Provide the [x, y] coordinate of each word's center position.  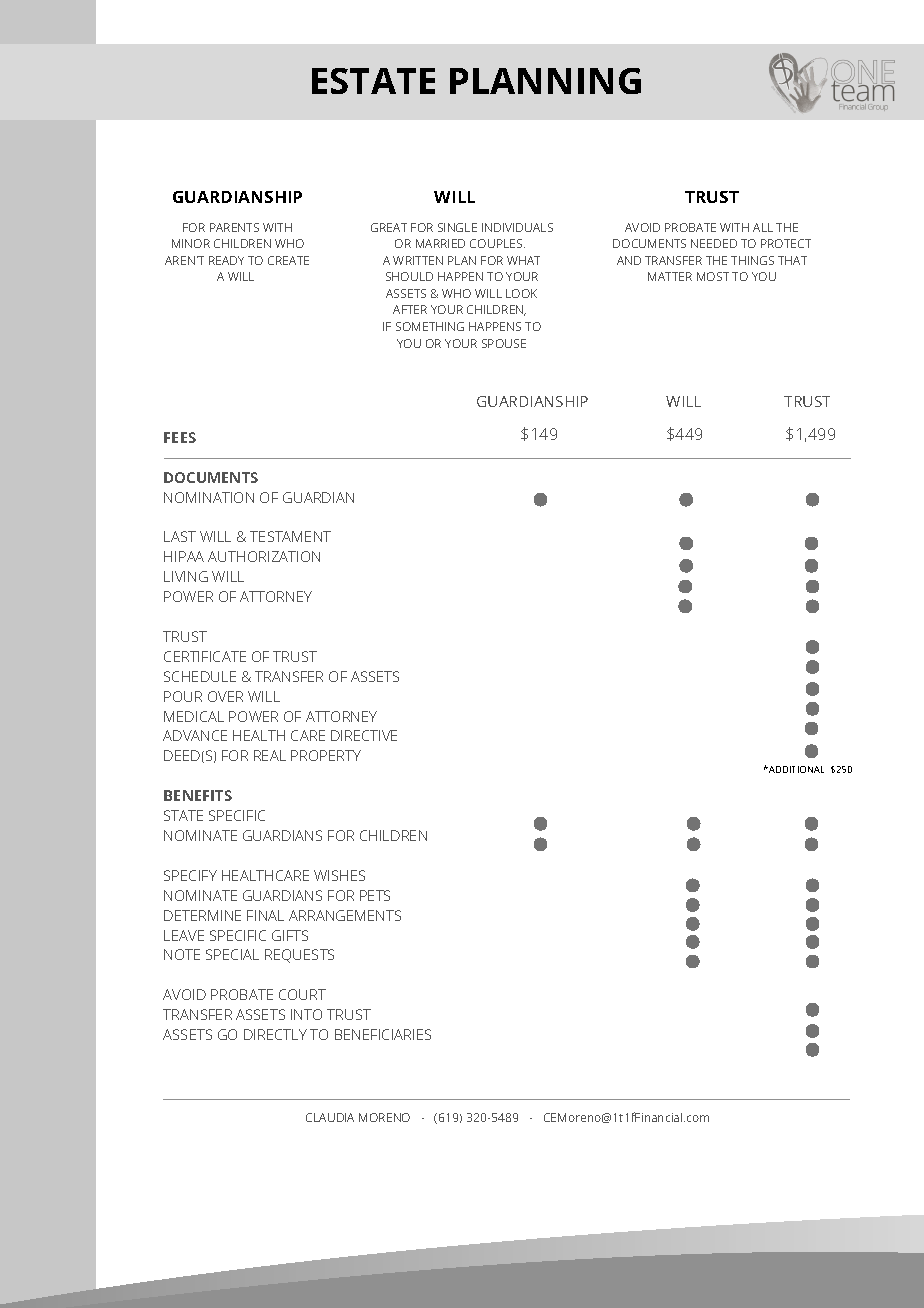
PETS [375, 895]
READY [226, 260]
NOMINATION [209, 497]
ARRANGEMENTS [345, 915]
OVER [225, 696]
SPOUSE [504, 343]
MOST [713, 276]
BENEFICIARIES [383, 1034]
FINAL [265, 915]
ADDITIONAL [795, 769]
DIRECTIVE [364, 735]
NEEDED [714, 243]
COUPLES [497, 243]
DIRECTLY [275, 1034]
